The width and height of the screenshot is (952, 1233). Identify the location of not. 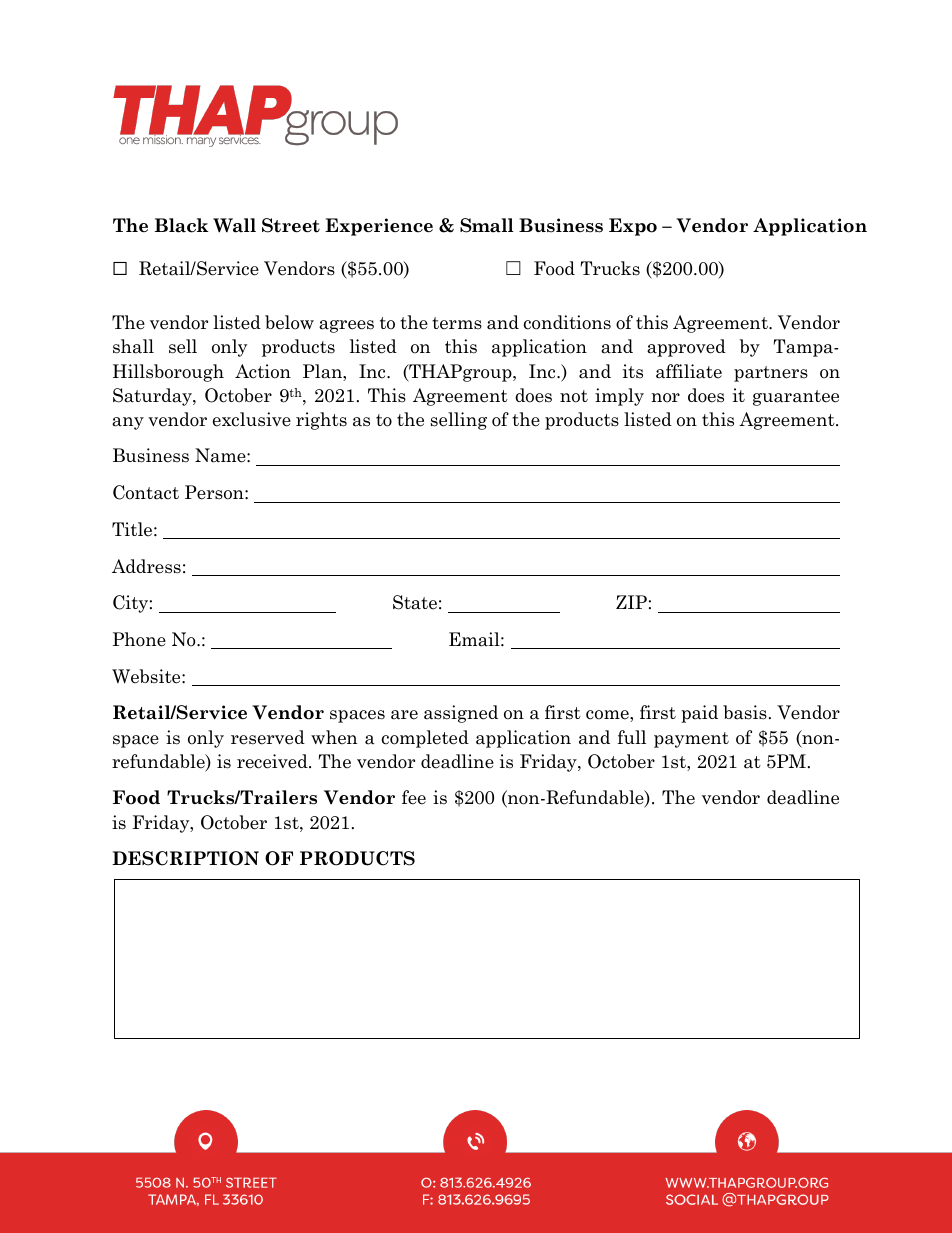
(574, 396).
